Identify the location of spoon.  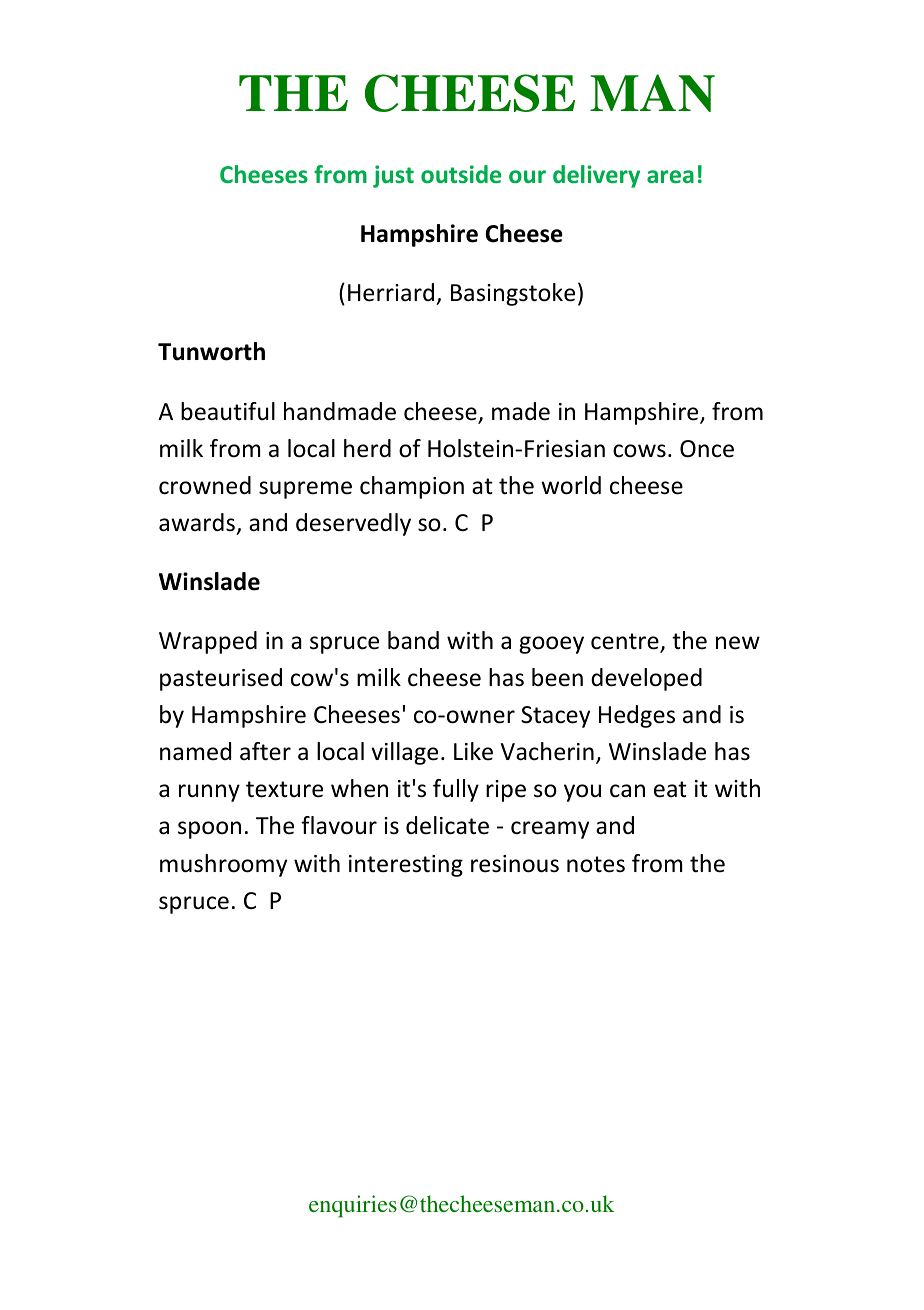
(209, 830).
